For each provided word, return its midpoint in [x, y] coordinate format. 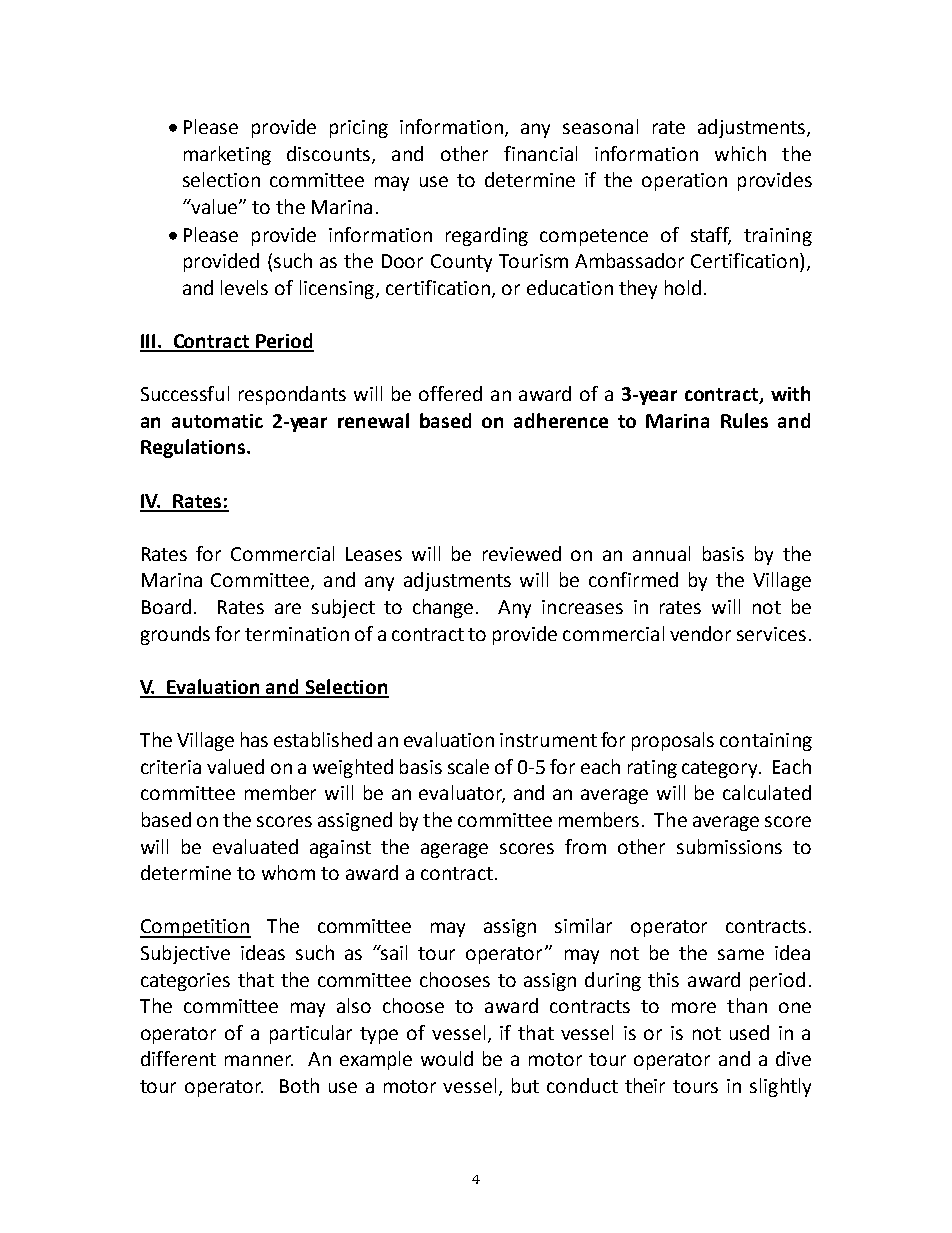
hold [683, 287]
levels [244, 287]
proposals [673, 741]
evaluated [255, 846]
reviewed [522, 553]
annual [661, 553]
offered [450, 393]
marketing [227, 155]
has [254, 739]
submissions [729, 846]
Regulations [194, 448]
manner [259, 1060]
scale [468, 766]
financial [540, 153]
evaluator [462, 794]
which [740, 153]
